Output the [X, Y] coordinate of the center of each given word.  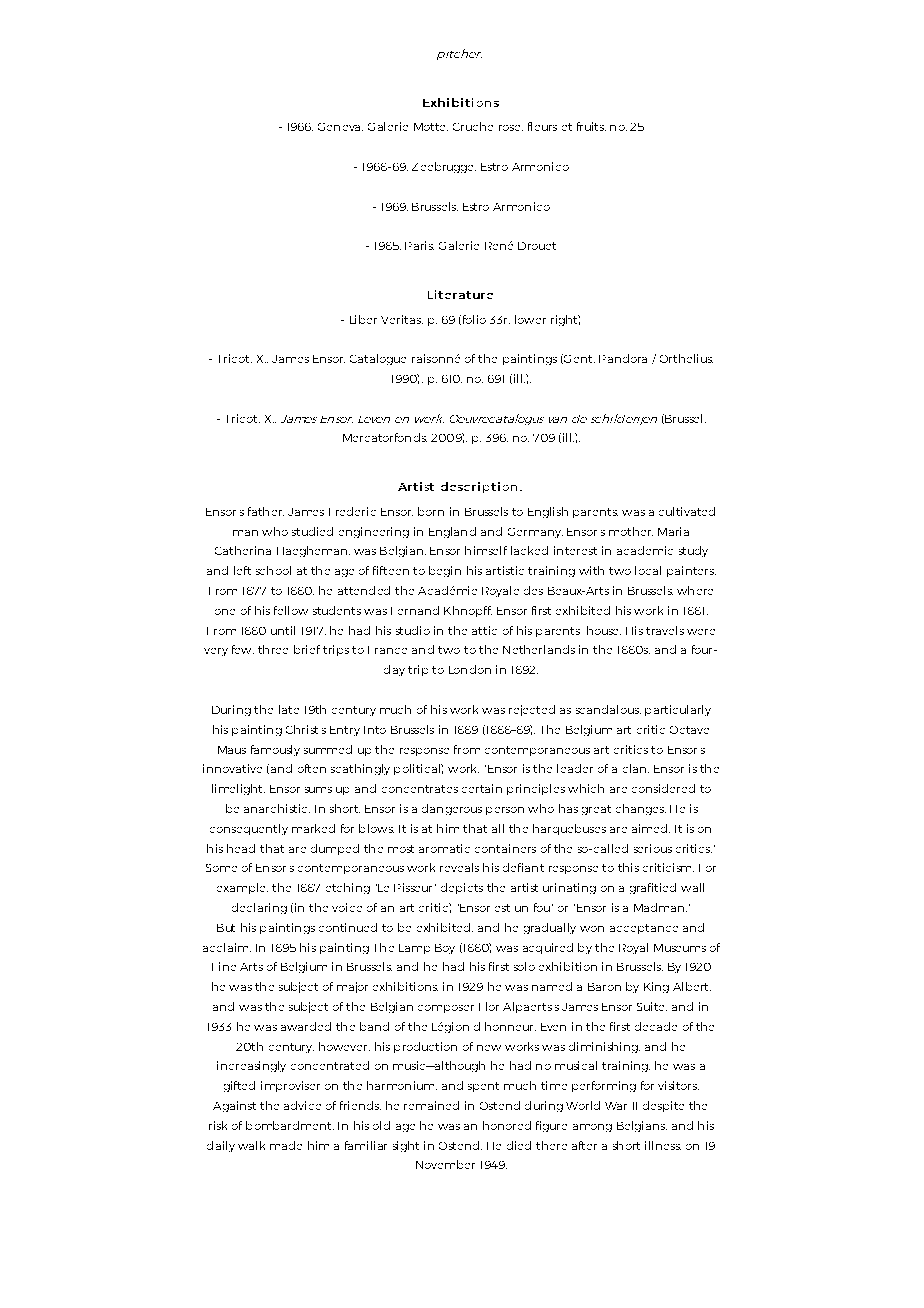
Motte [431, 127]
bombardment [290, 1125]
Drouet [537, 246]
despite [663, 1106]
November [445, 1164]
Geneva [340, 127]
